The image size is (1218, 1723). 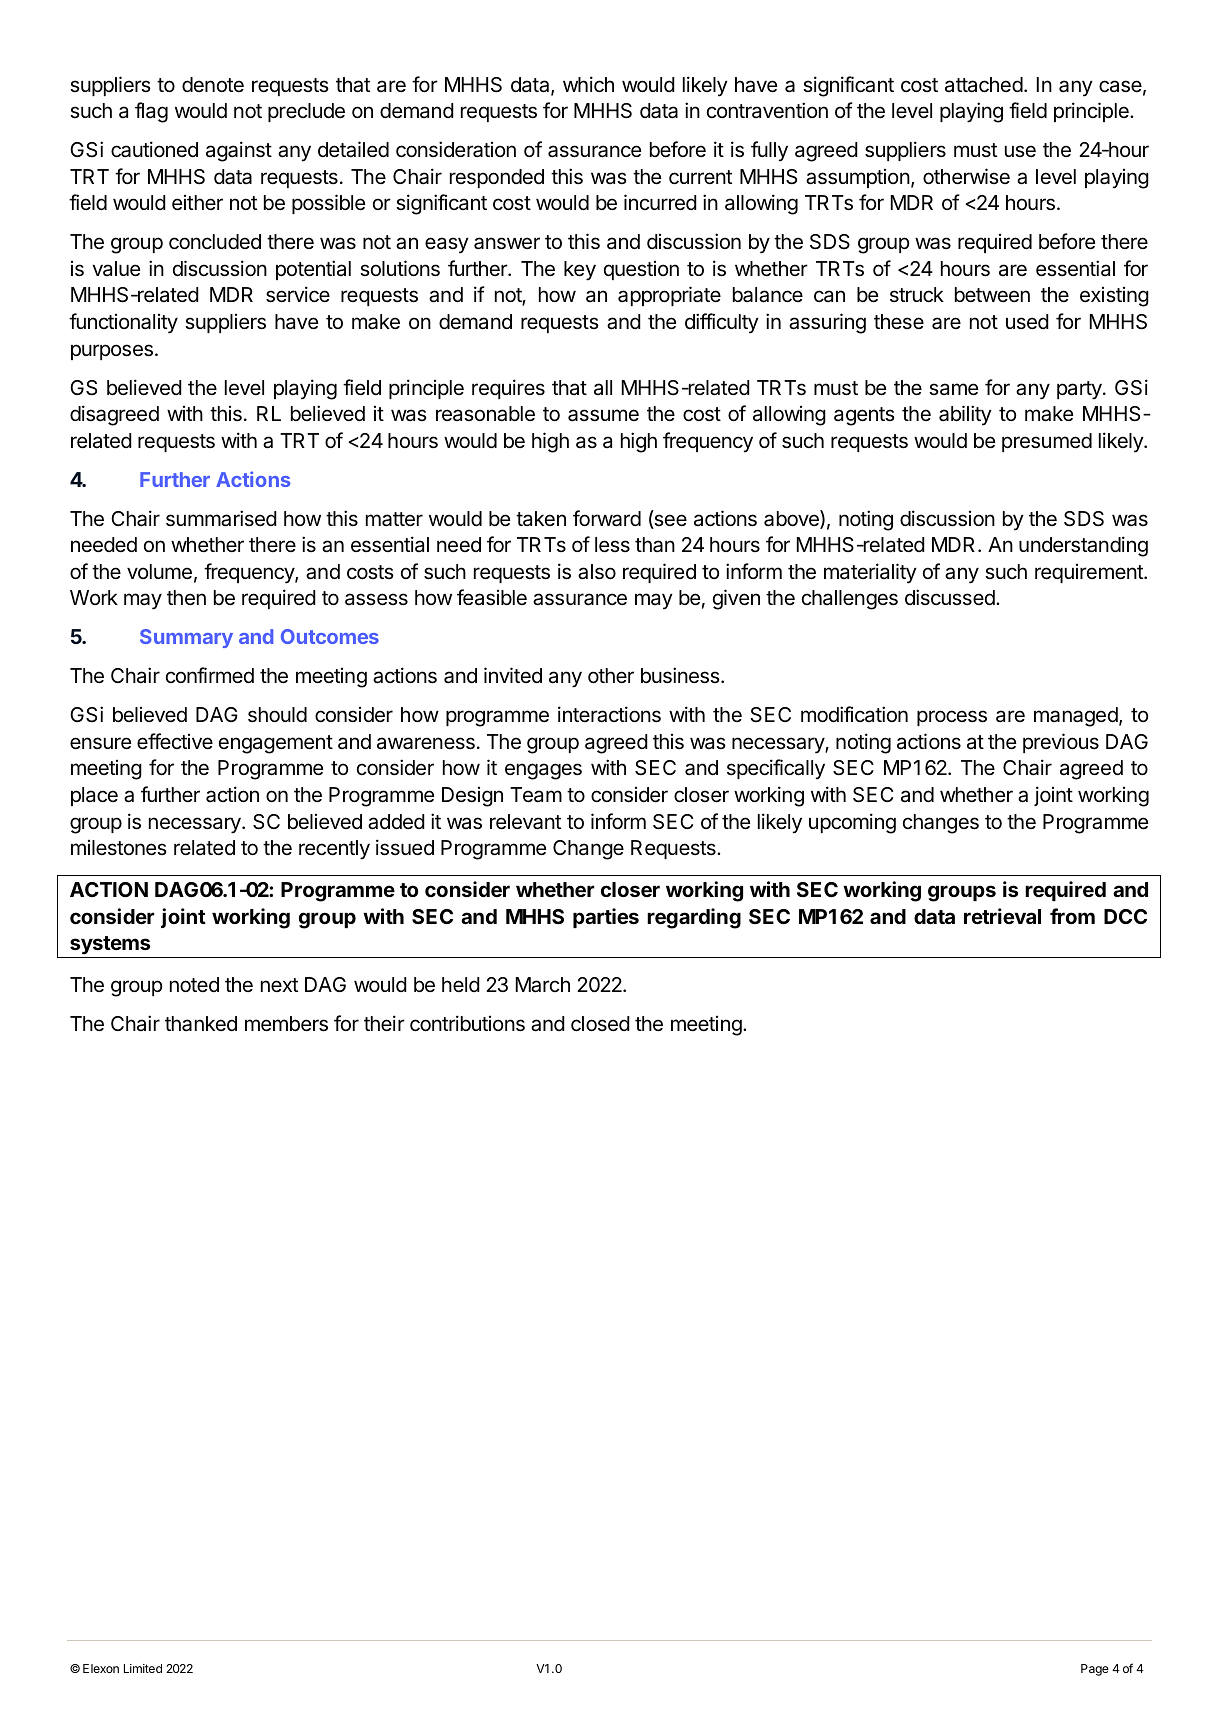 What do you see at coordinates (597, 572) in the screenshot?
I see `also` at bounding box center [597, 572].
